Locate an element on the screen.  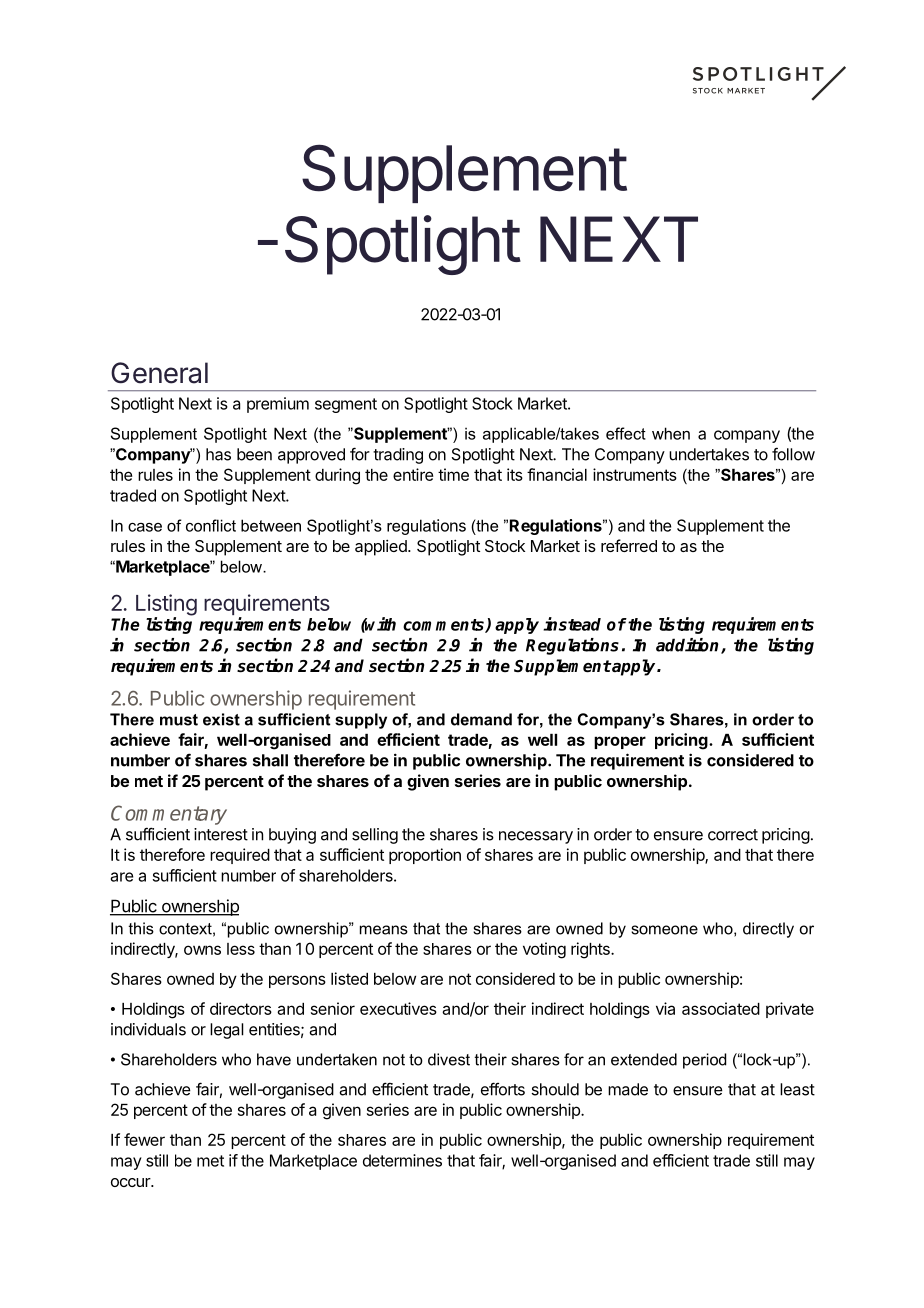
General is located at coordinates (159, 373).
